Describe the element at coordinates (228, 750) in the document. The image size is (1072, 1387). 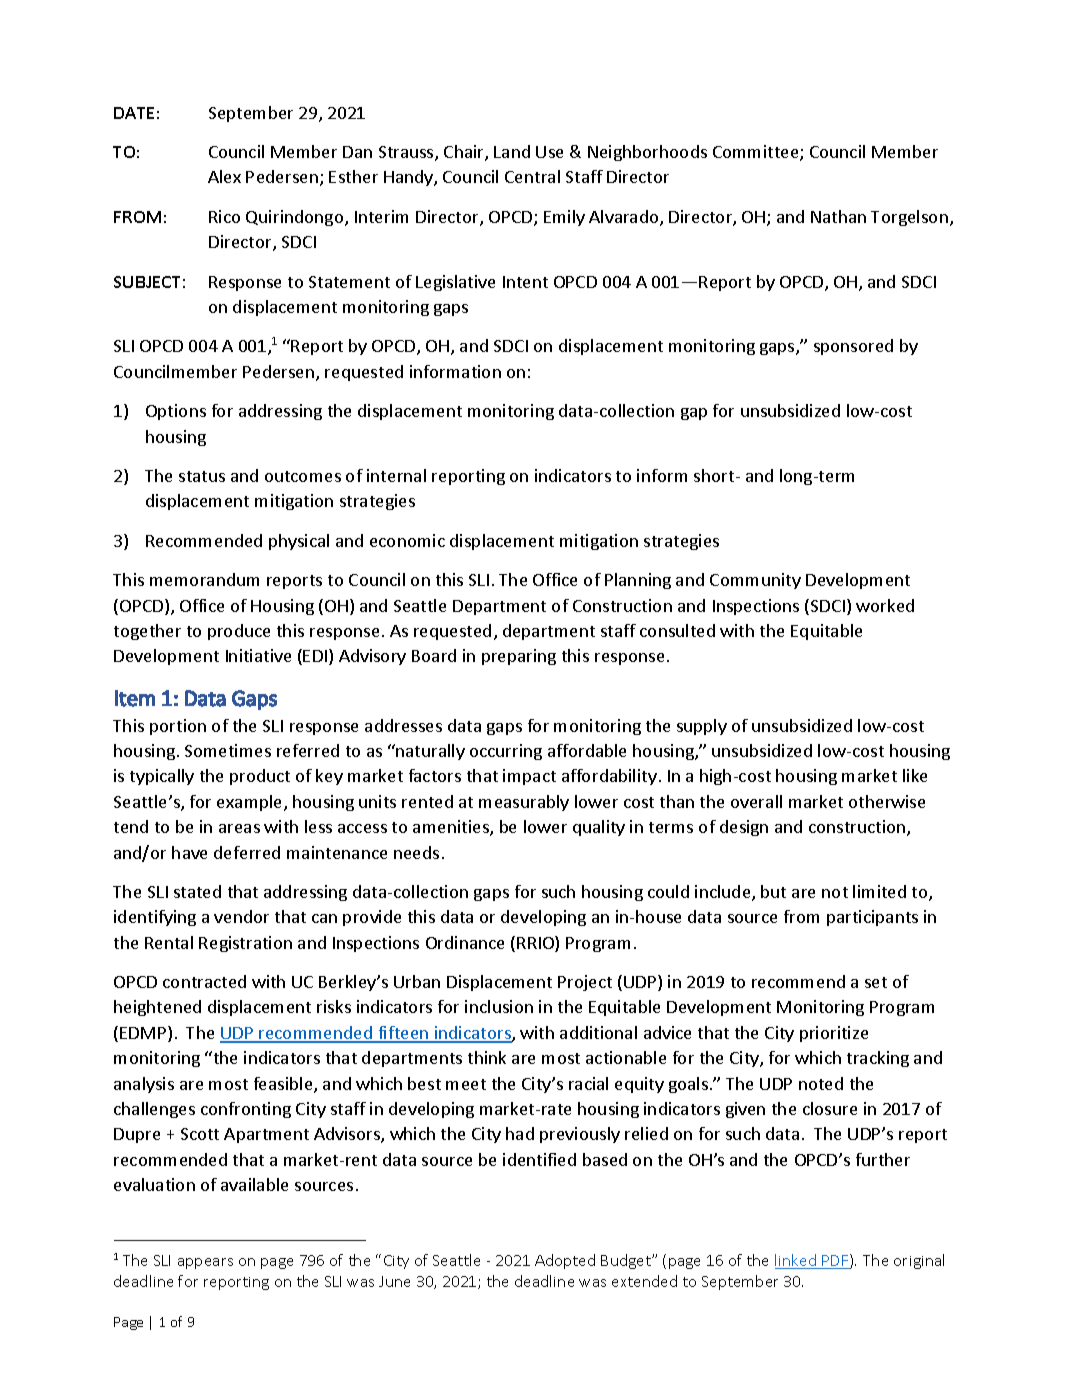
I see `Sometimes` at that location.
